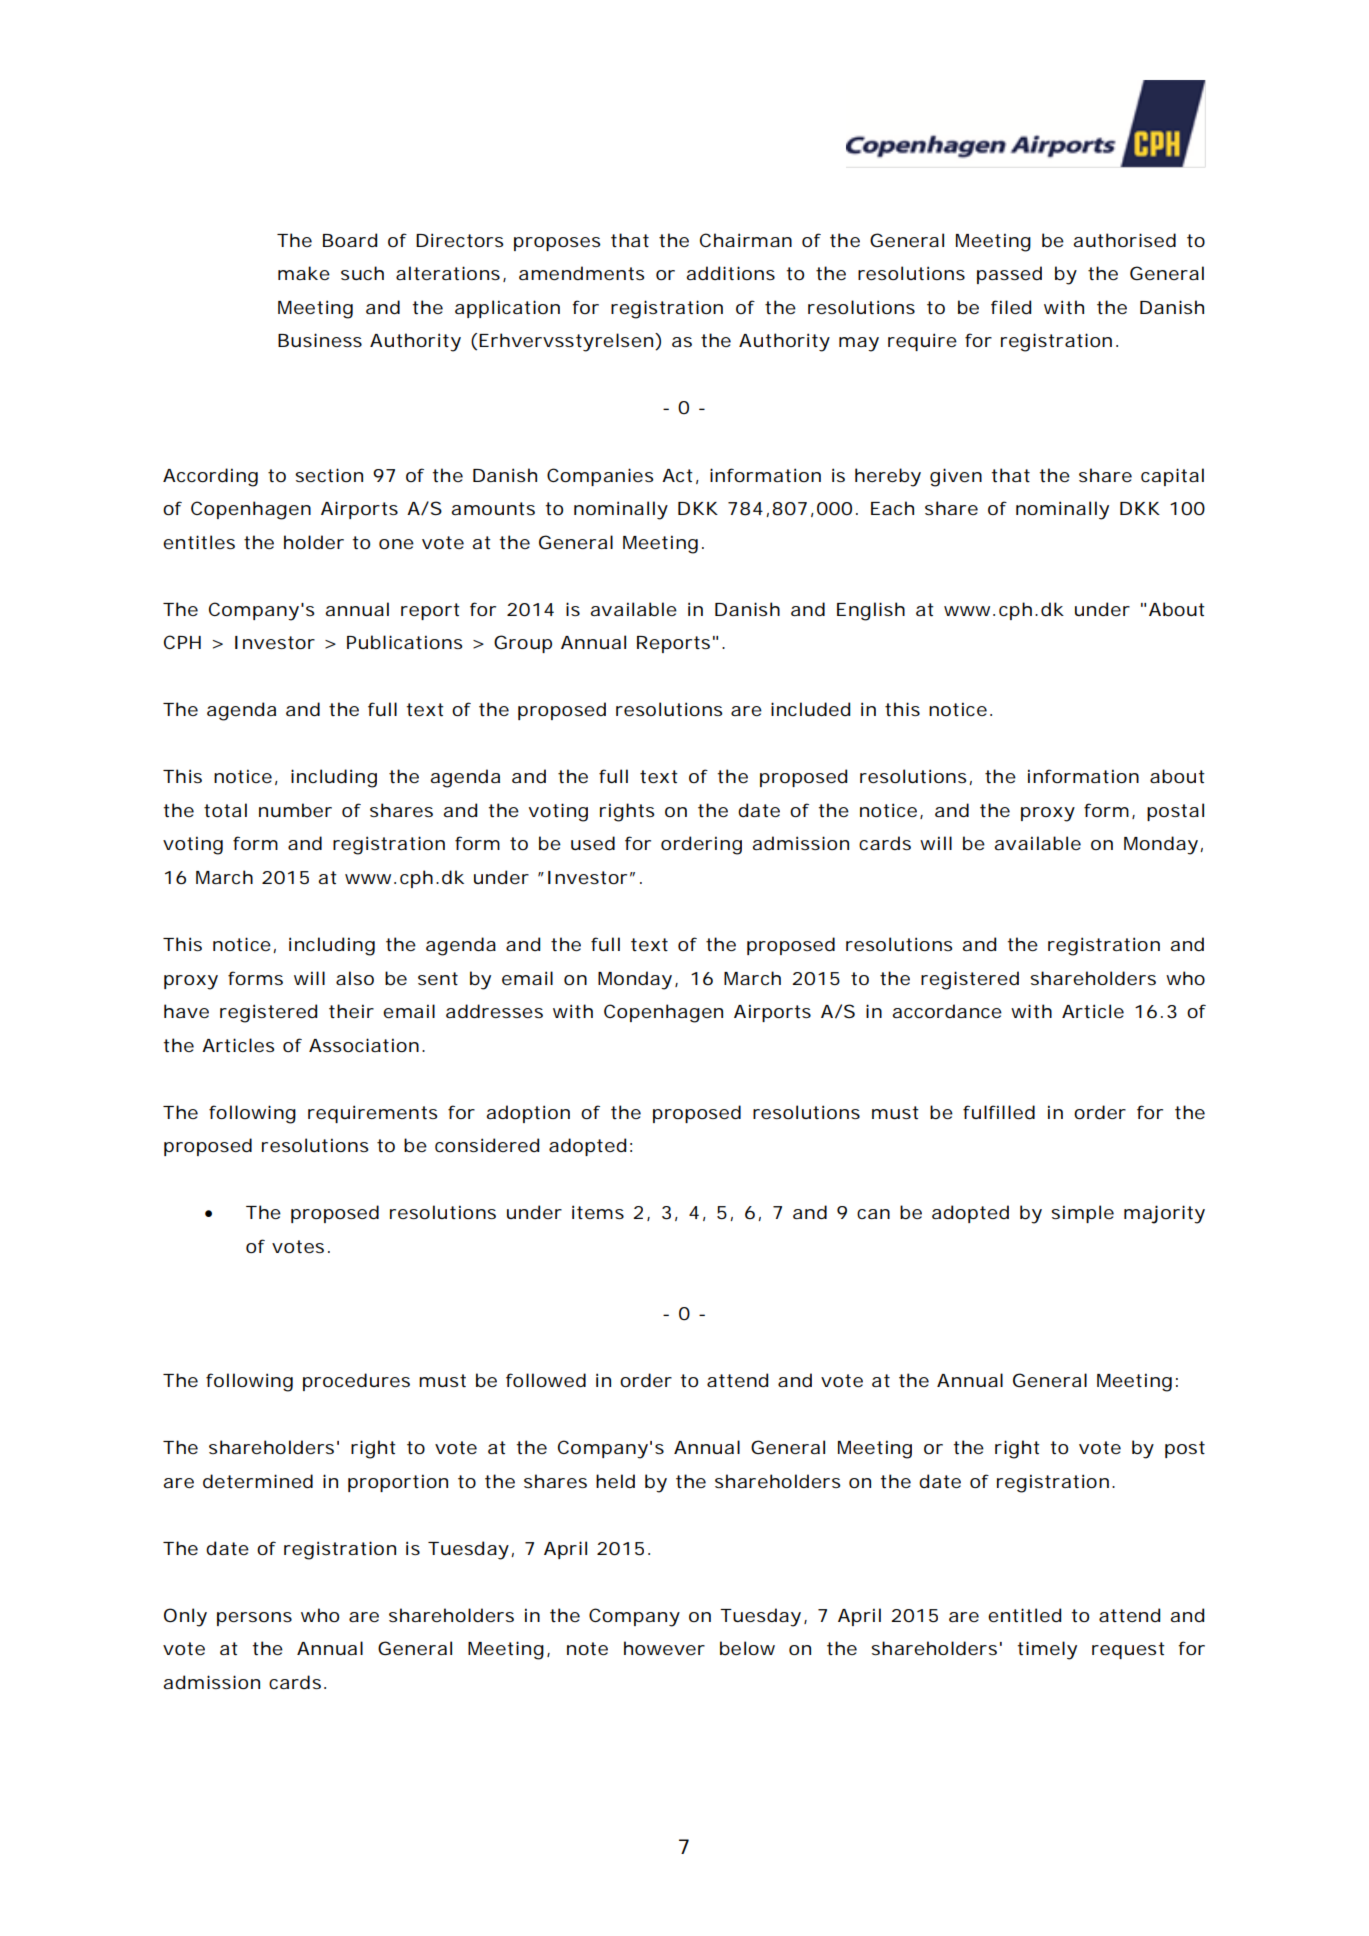  I want to click on however, so click(664, 1648).
